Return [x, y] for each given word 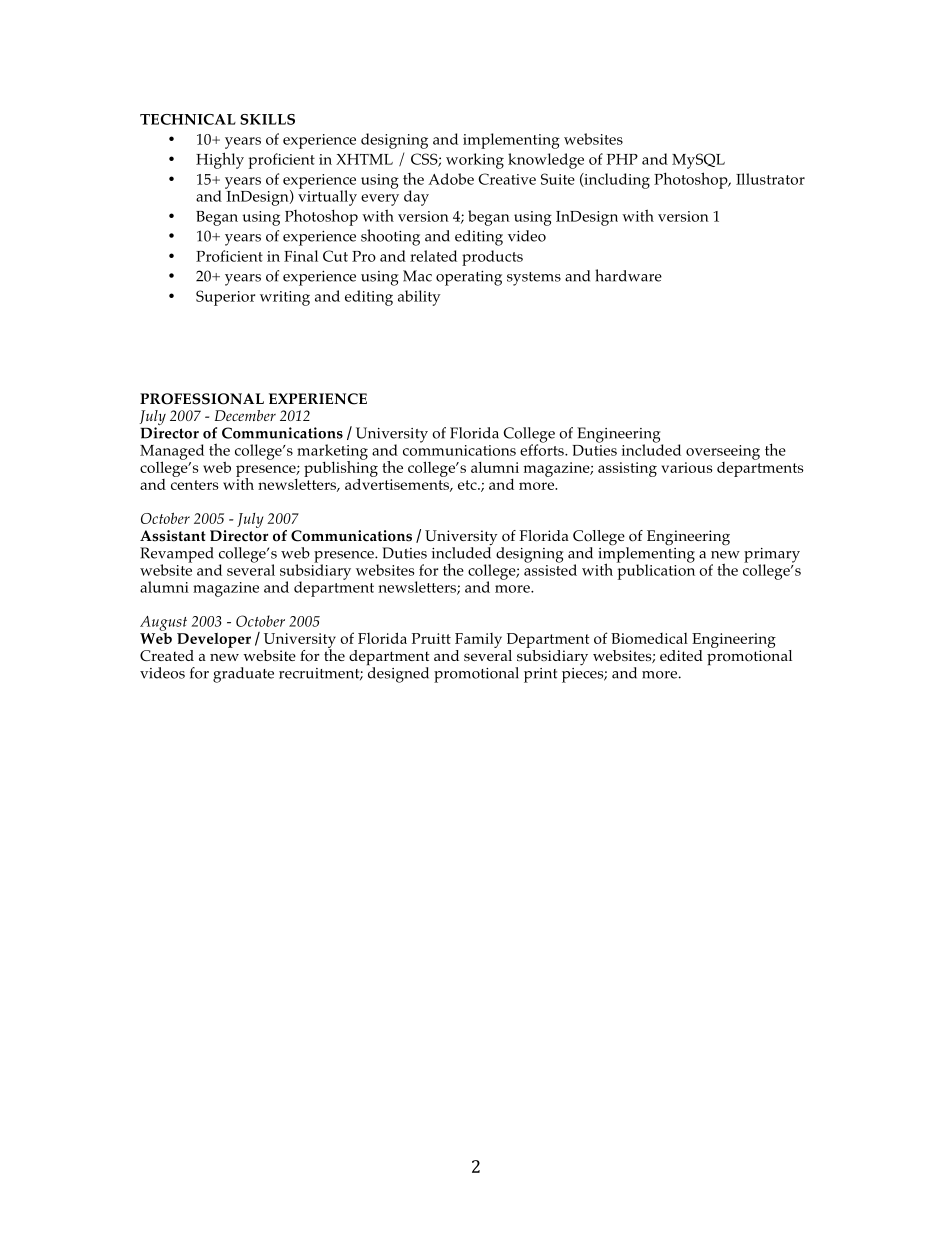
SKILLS [267, 119]
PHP [622, 159]
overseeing [723, 452]
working [475, 161]
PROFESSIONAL [202, 399]
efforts [543, 449]
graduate [243, 675]
